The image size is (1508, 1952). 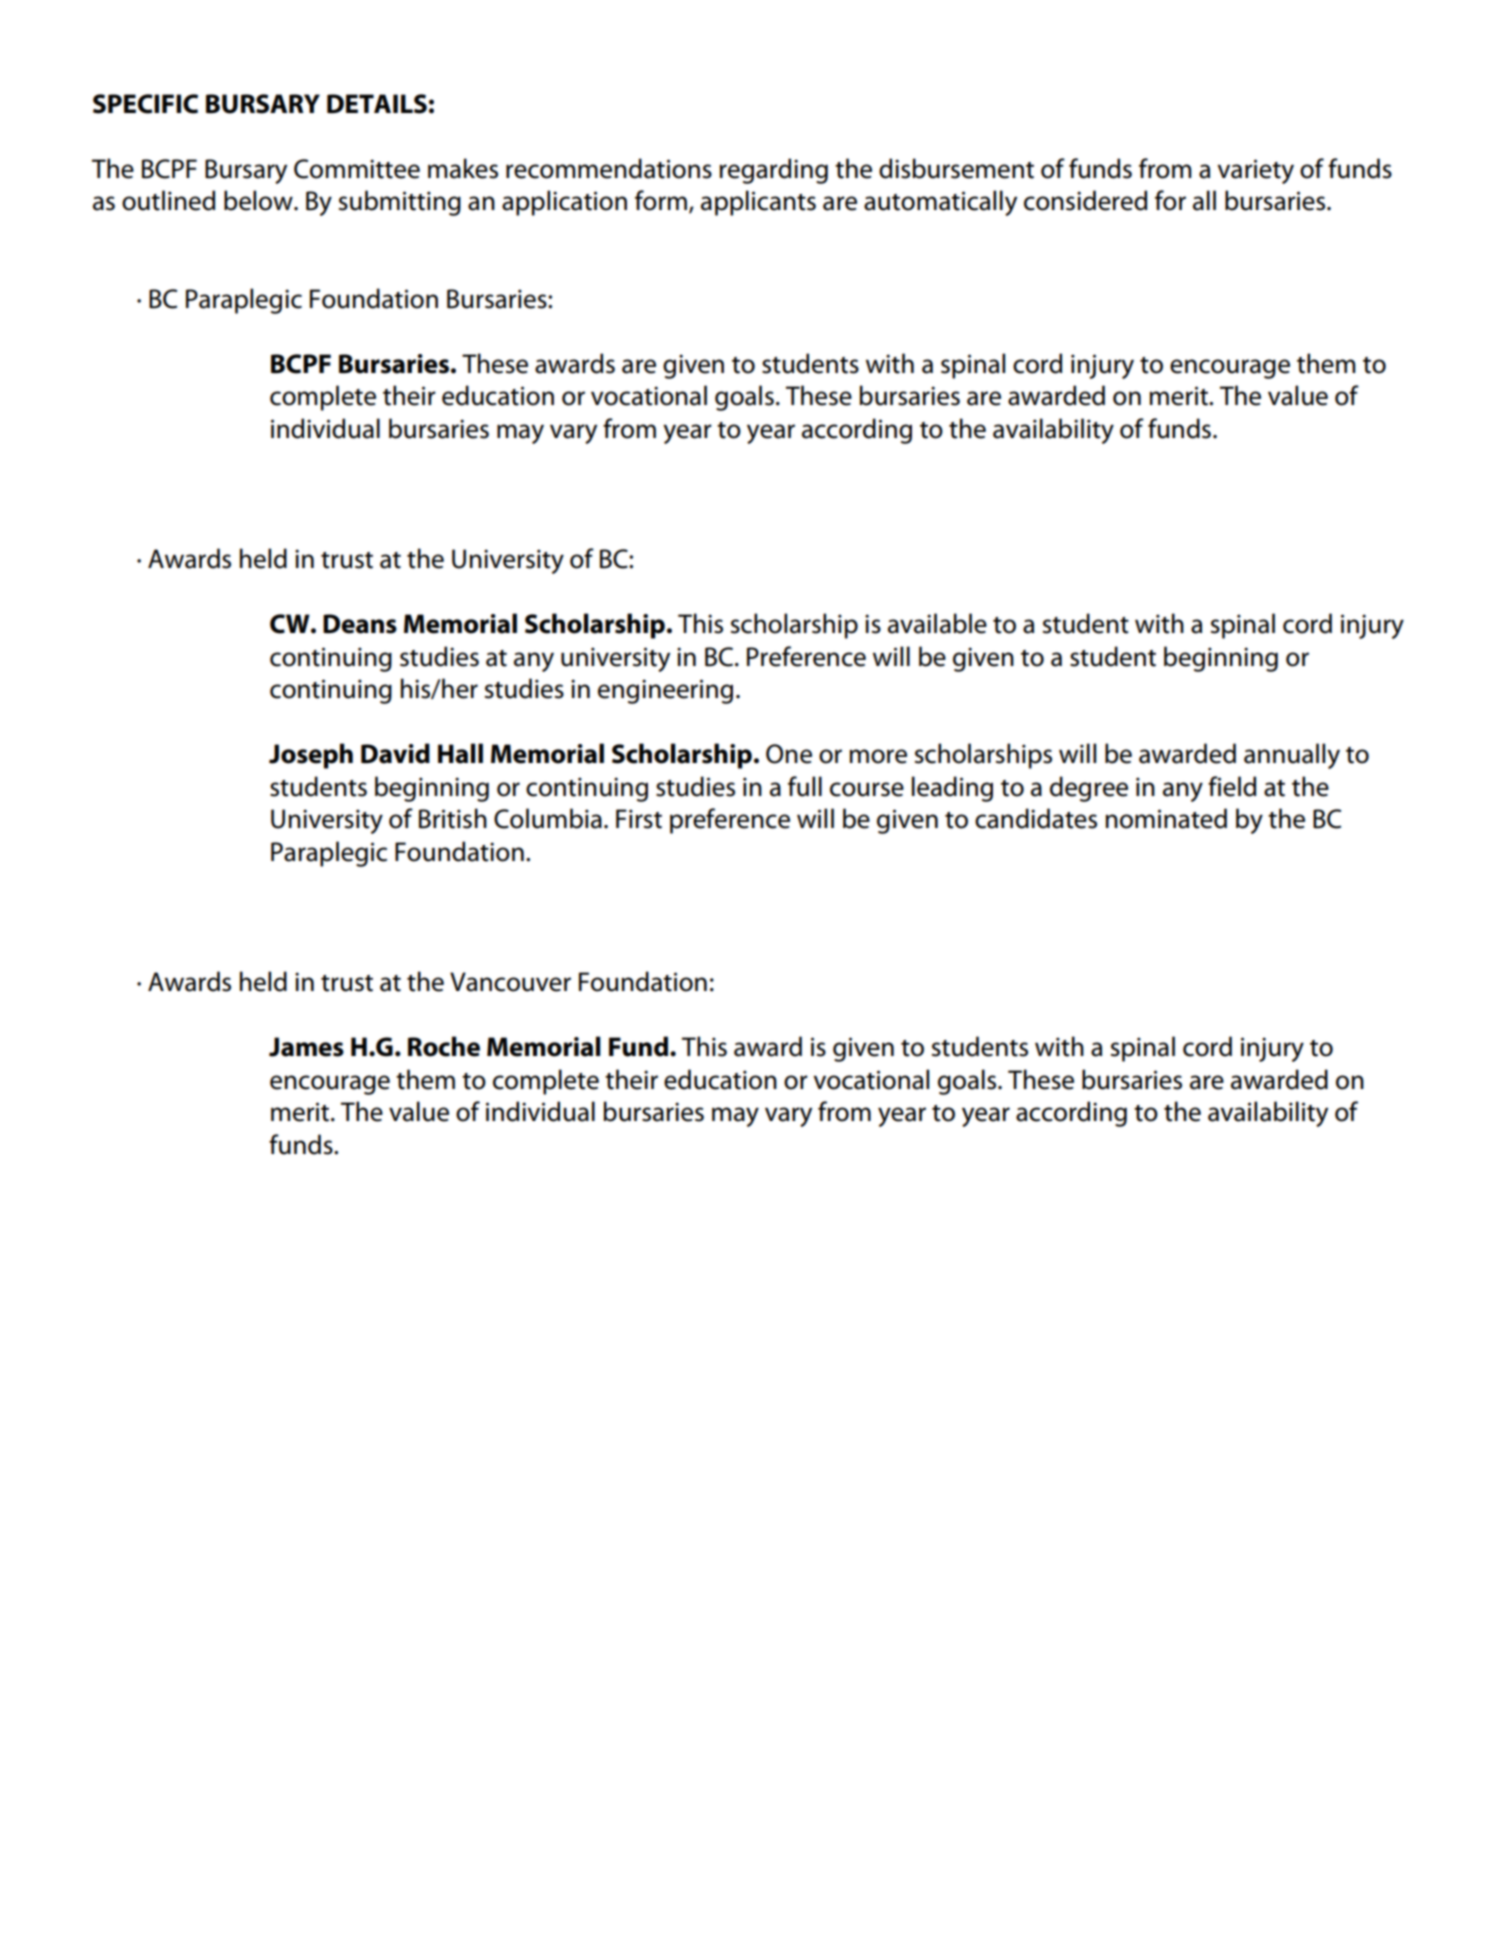 I want to click on annually, so click(x=1292, y=756).
